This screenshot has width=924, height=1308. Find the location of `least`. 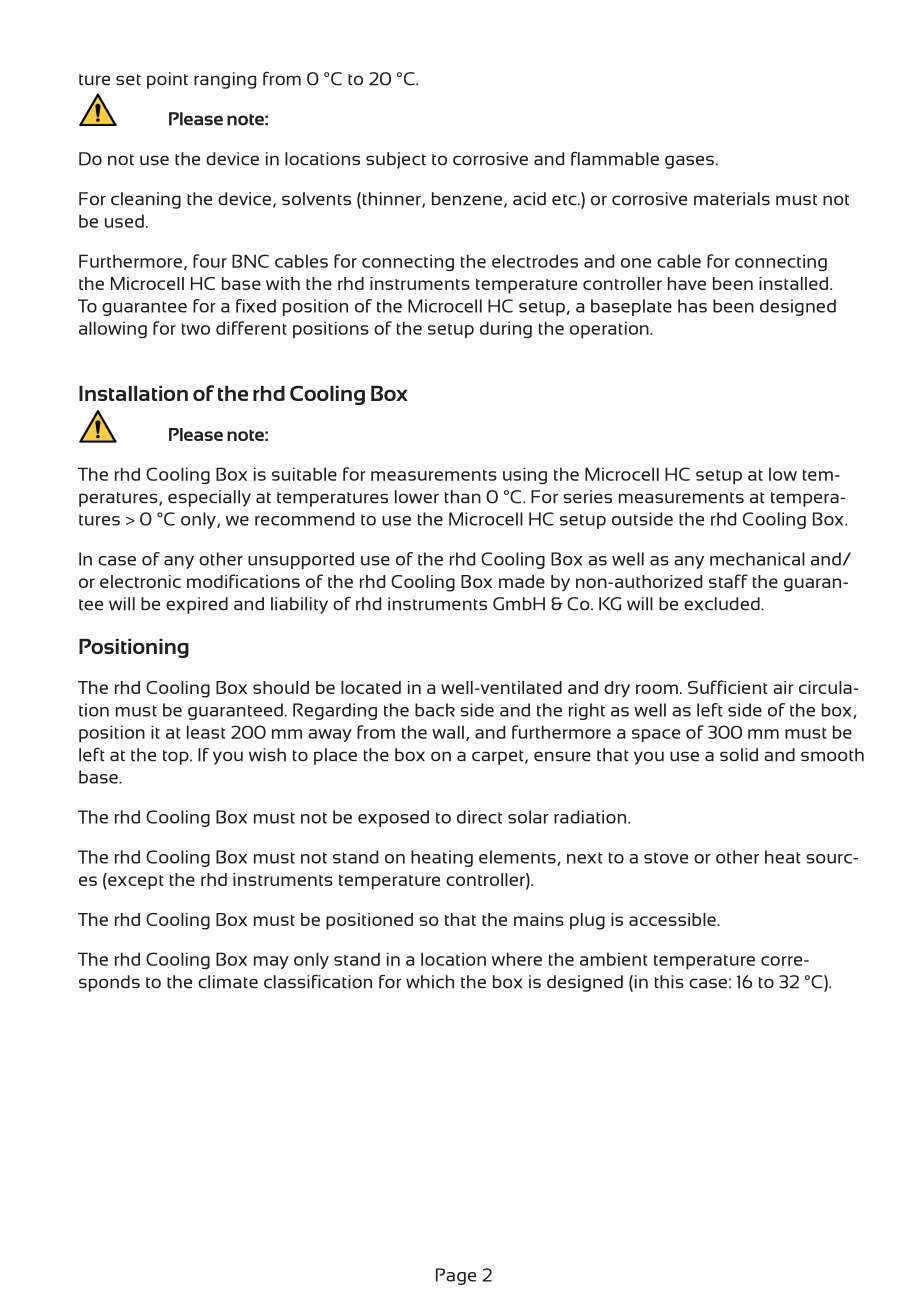

least is located at coordinates (206, 732).
